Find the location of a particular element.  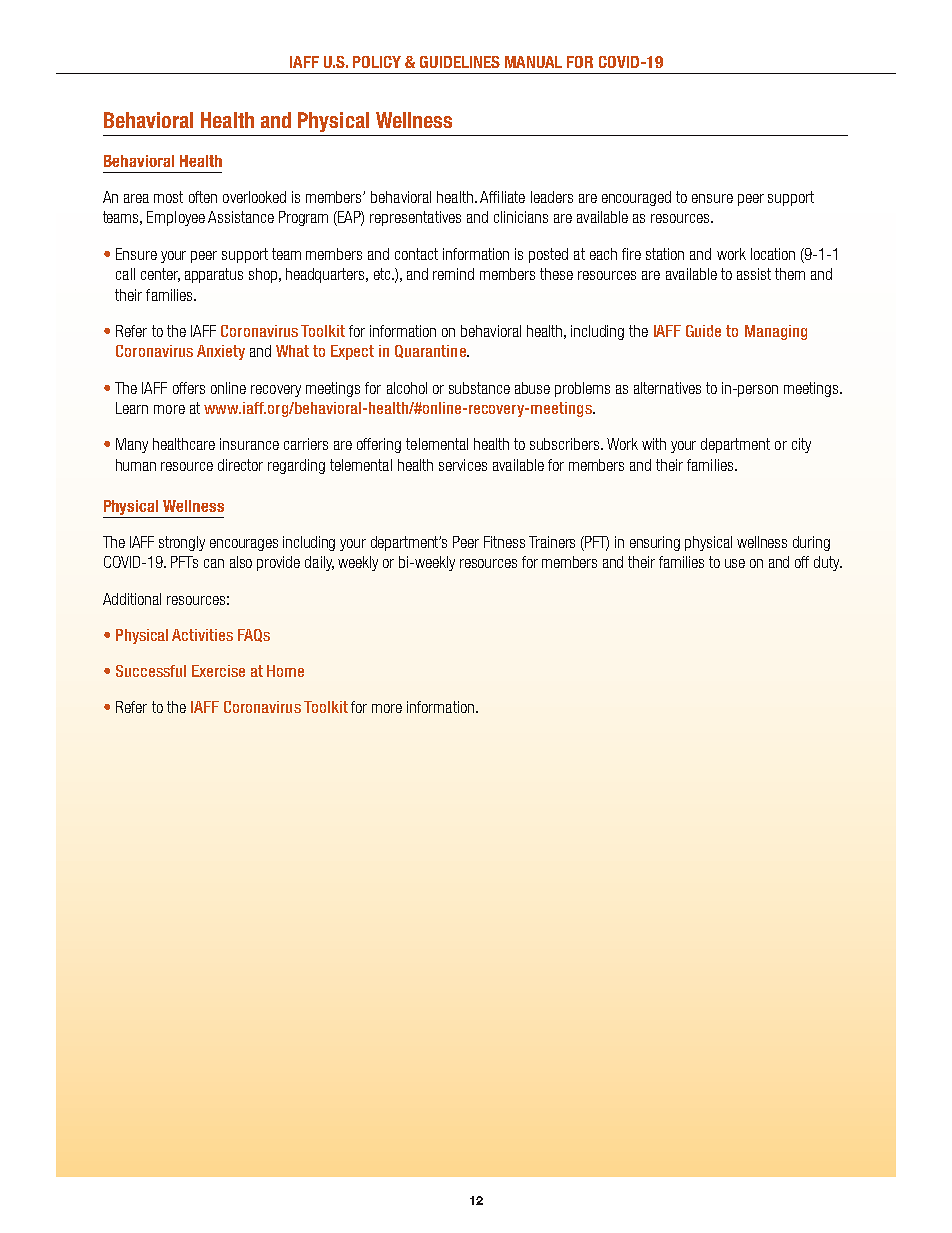

duty is located at coordinates (828, 563).
